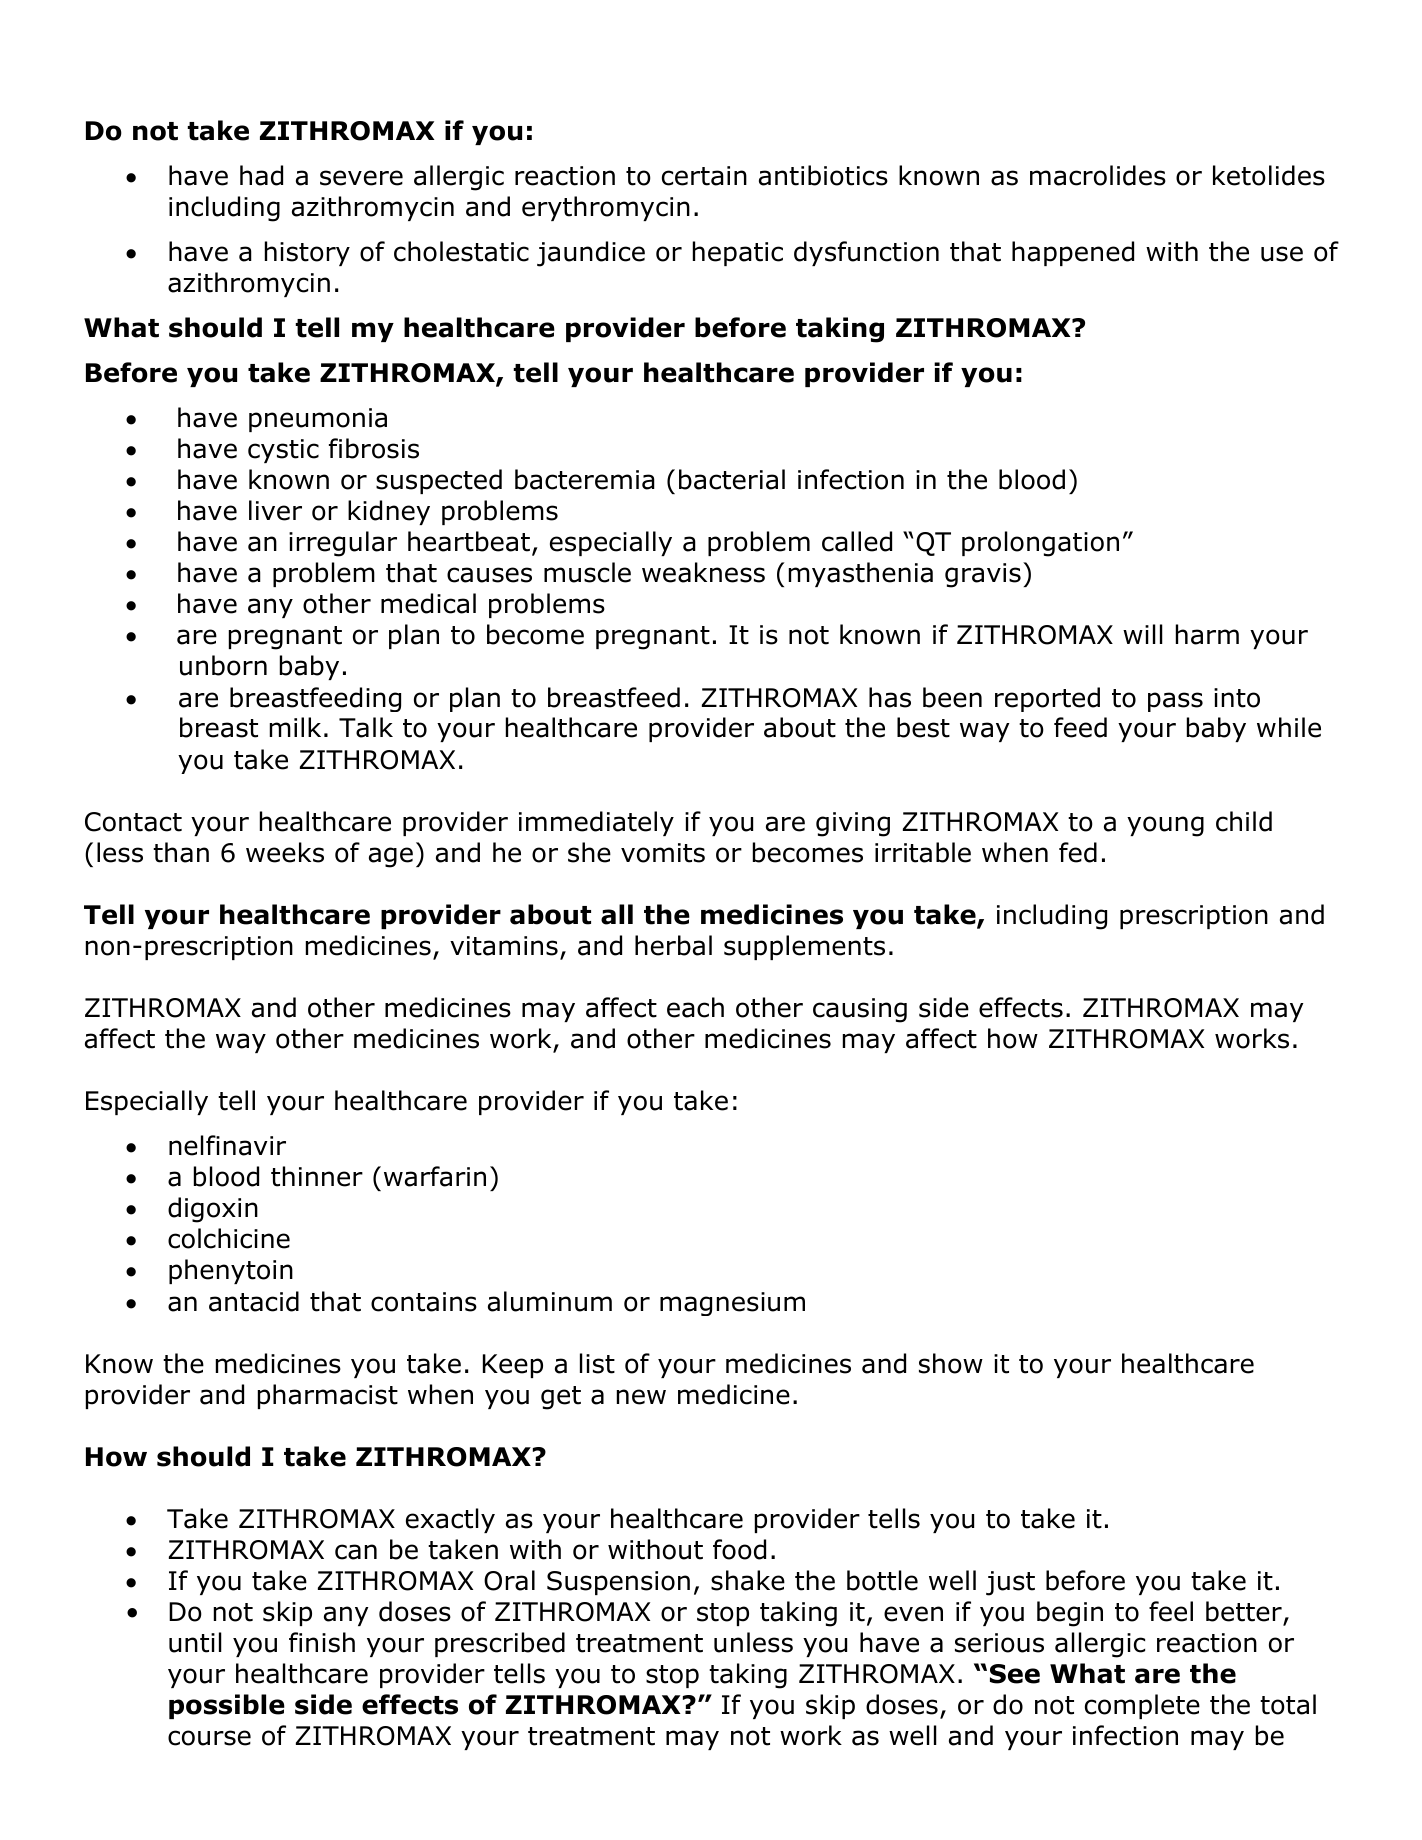  Describe the element at coordinates (285, 852) in the document. I see `weeks` at that location.
